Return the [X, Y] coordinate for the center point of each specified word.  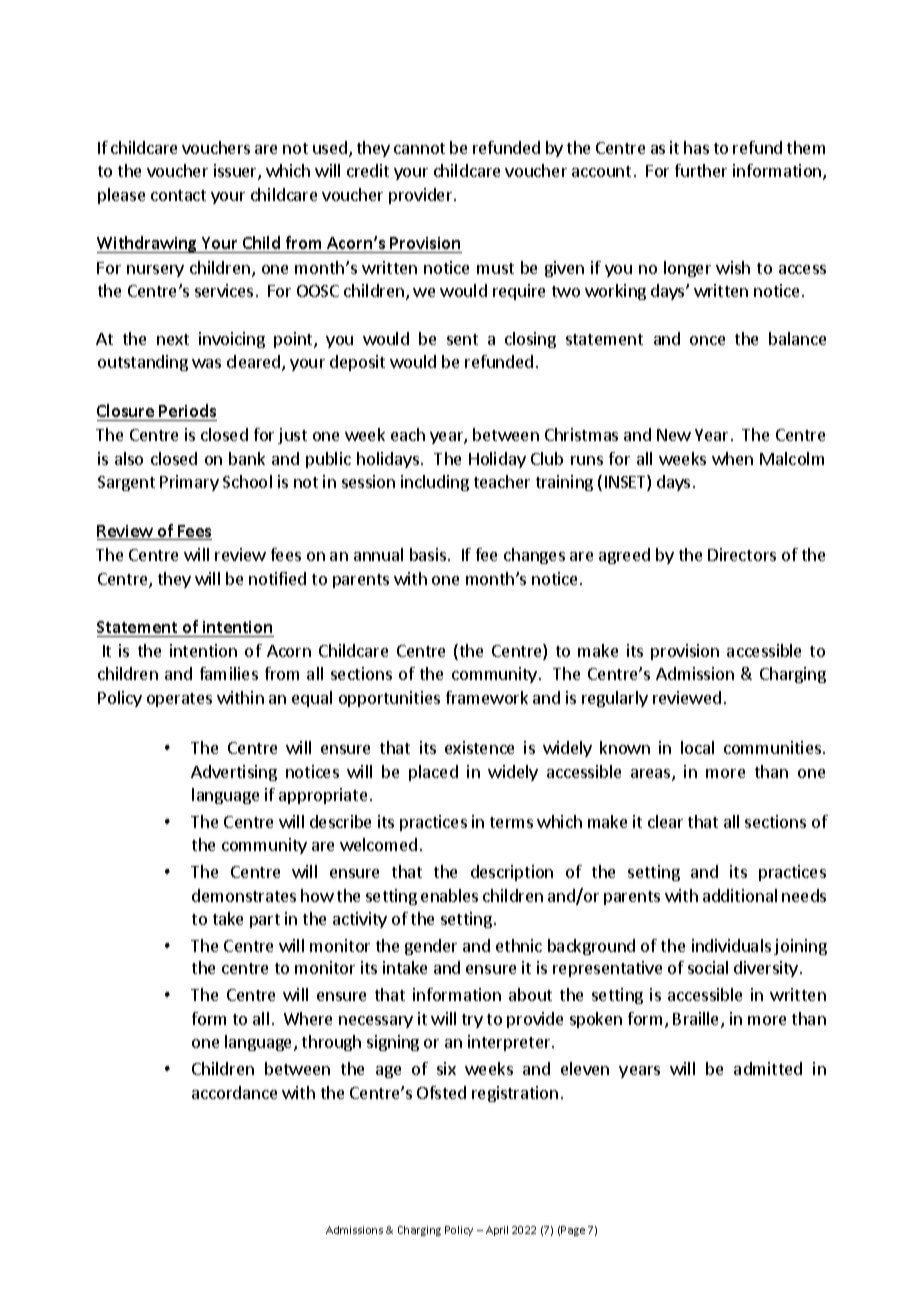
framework [487, 697]
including [435, 483]
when [732, 458]
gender [431, 947]
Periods [187, 410]
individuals [731, 945]
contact [178, 195]
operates [179, 700]
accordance [234, 1092]
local [697, 747]
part [265, 921]
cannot [419, 148]
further [701, 170]
